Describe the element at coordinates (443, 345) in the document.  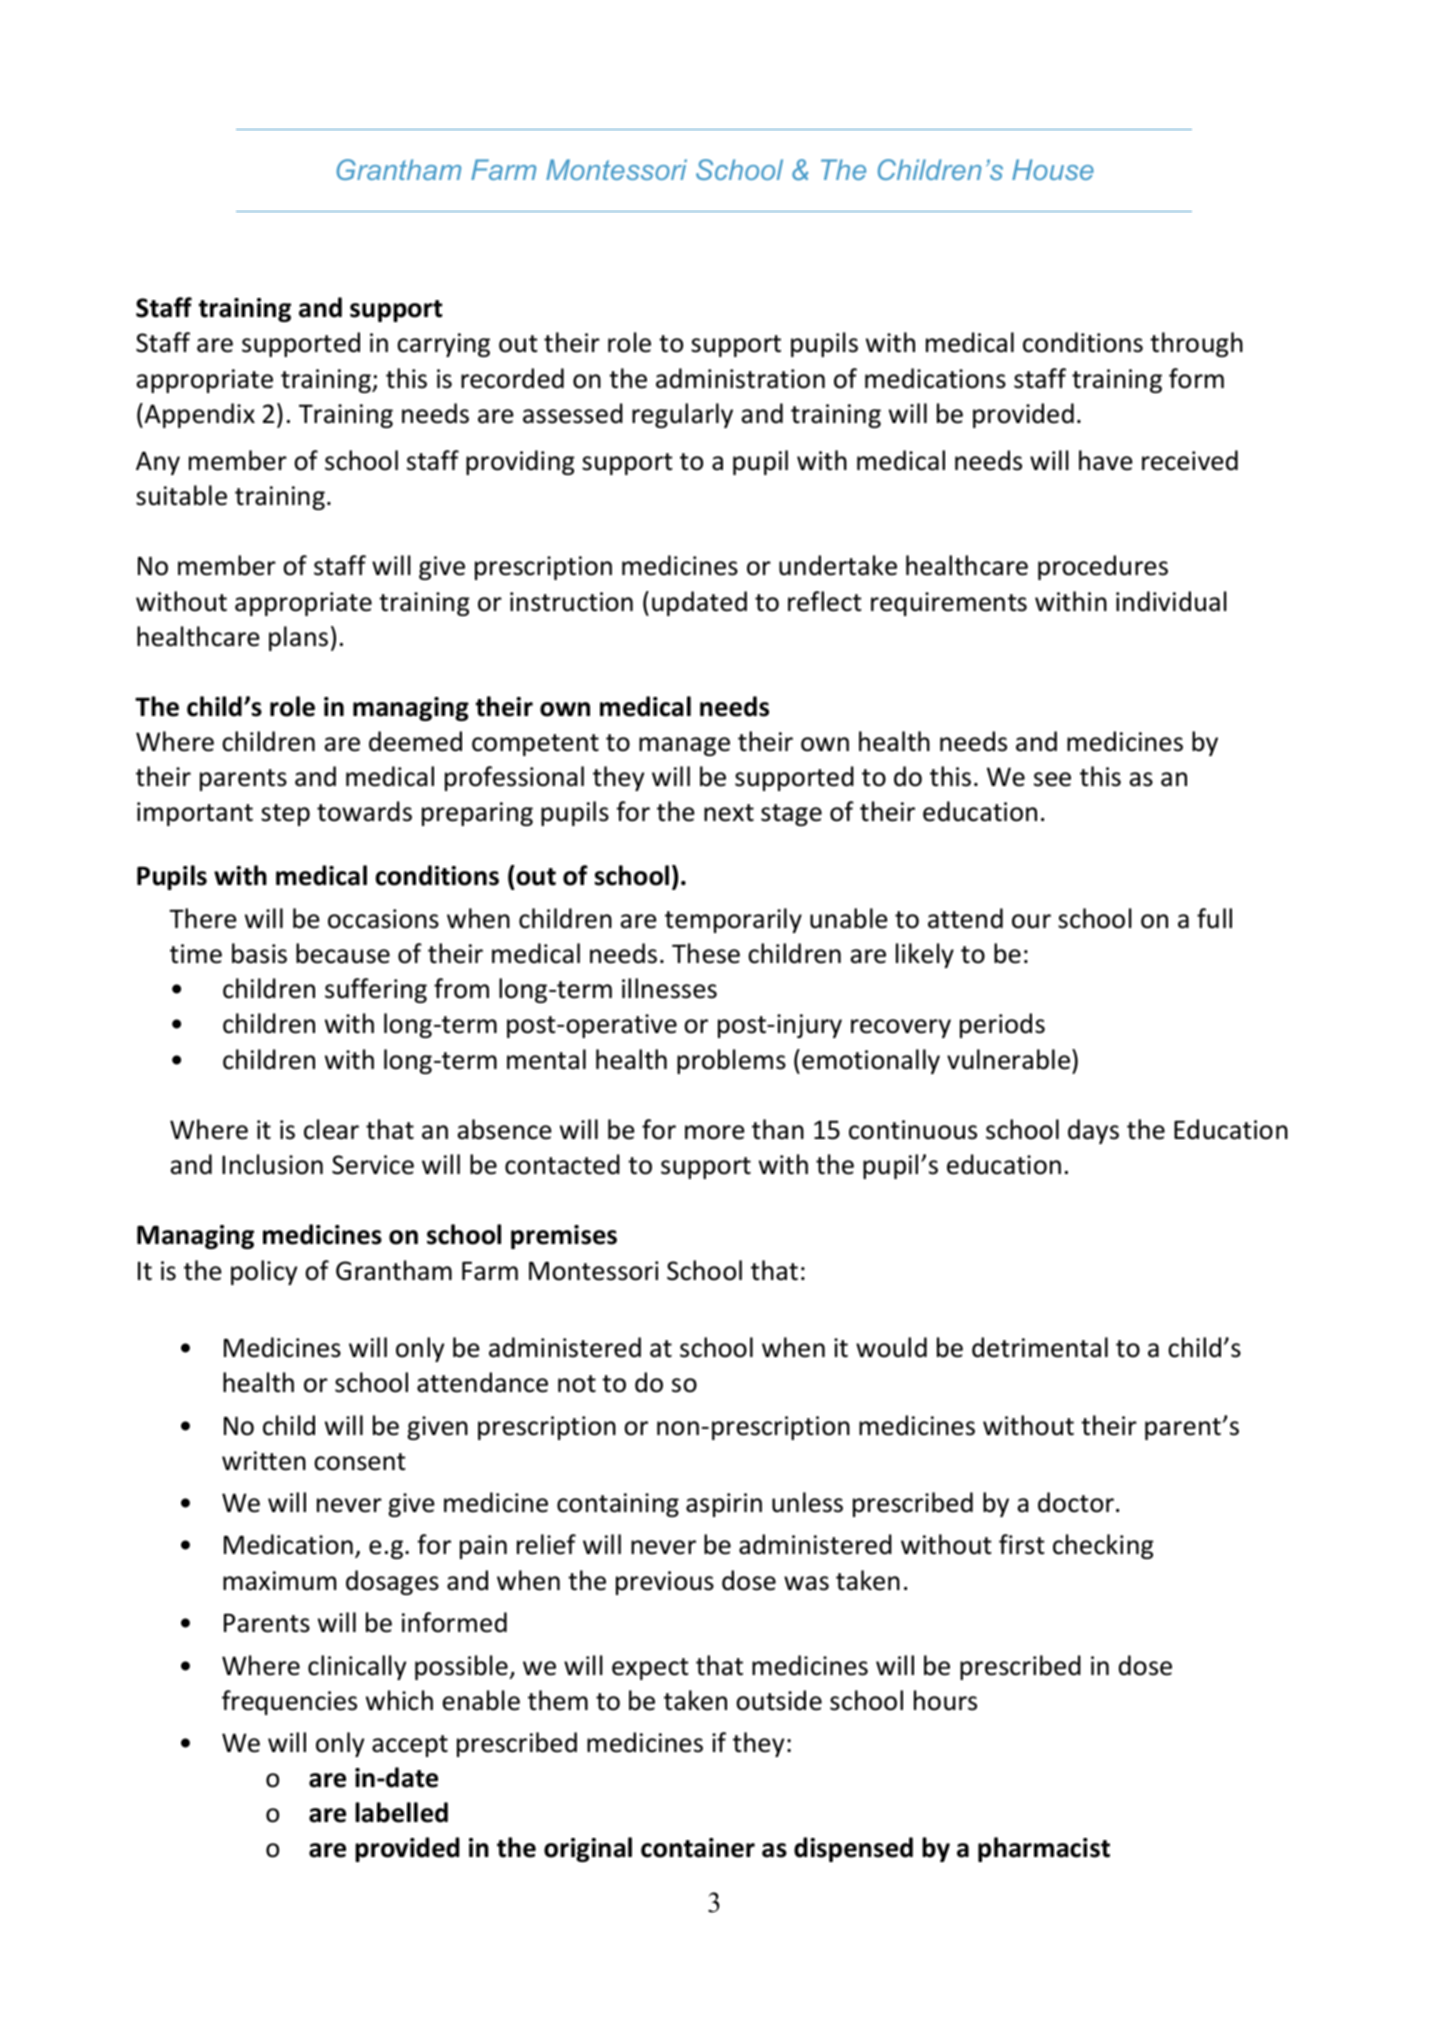
I see `carrying` at that location.
